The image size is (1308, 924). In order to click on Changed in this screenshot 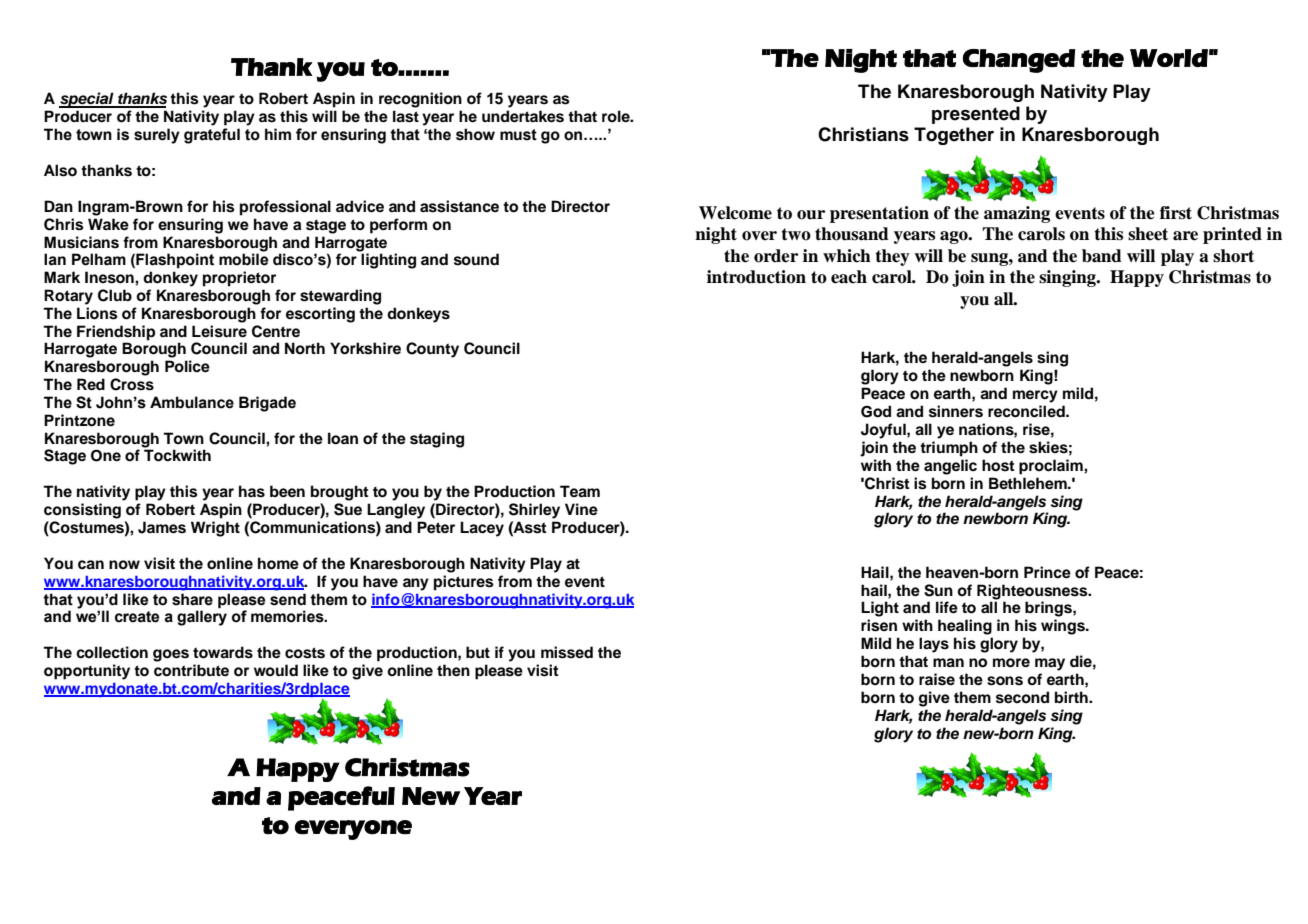, I will do `click(1019, 61)`.
